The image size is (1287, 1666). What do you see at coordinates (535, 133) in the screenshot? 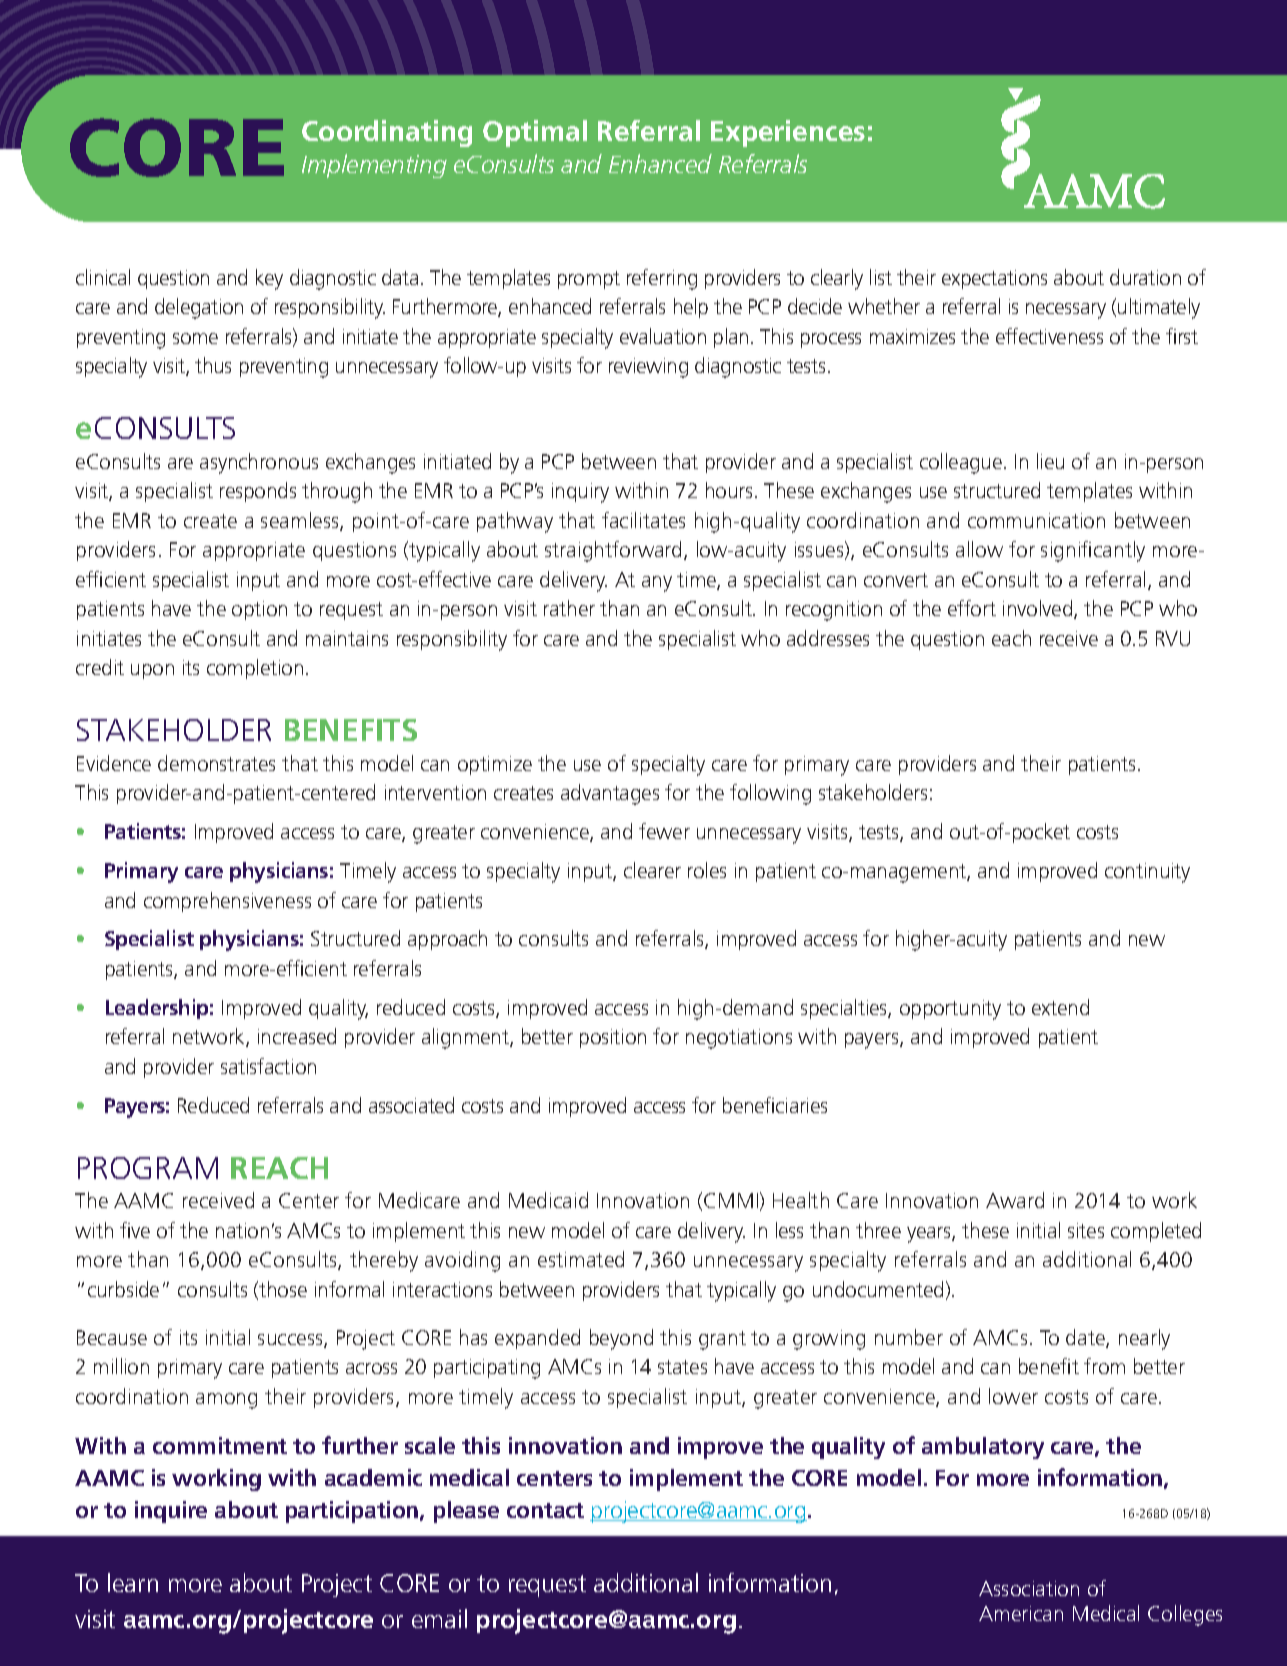
I see `Optimal` at bounding box center [535, 133].
